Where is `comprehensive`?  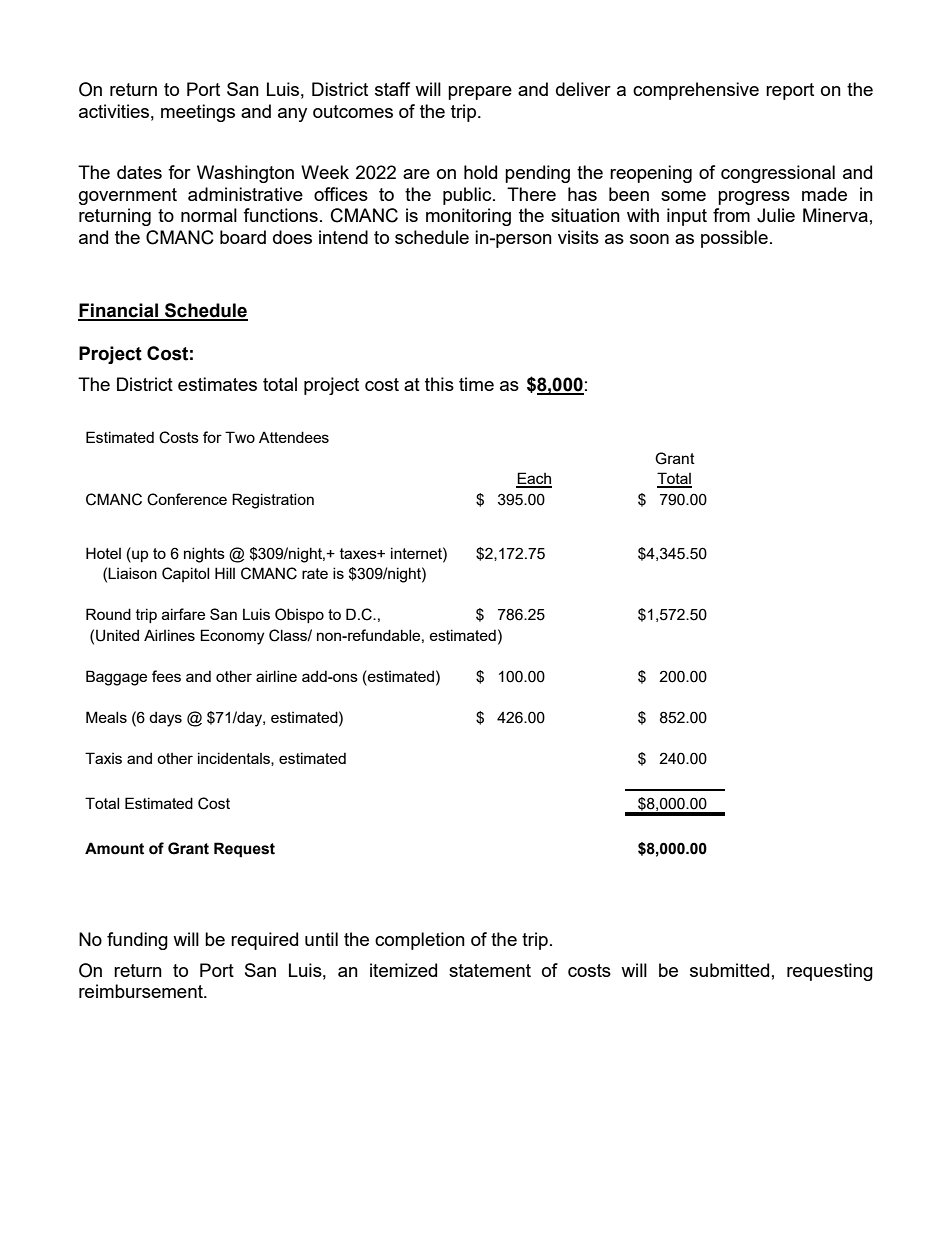
comprehensive is located at coordinates (696, 91).
